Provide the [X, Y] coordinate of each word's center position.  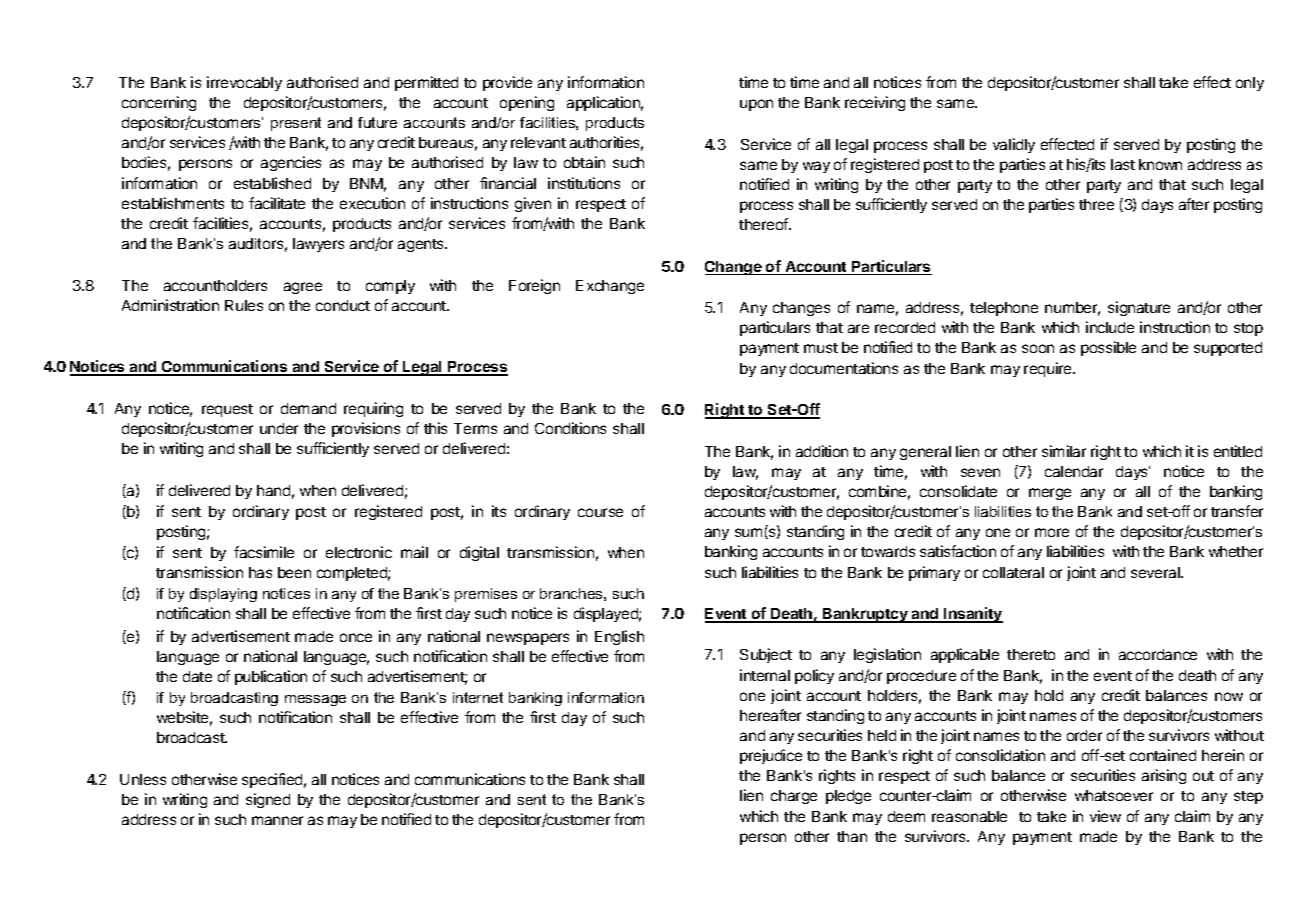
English [619, 637]
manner [277, 820]
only [1250, 84]
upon [756, 105]
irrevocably [244, 83]
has [260, 572]
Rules [244, 305]
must [821, 348]
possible [1108, 348]
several [1156, 572]
